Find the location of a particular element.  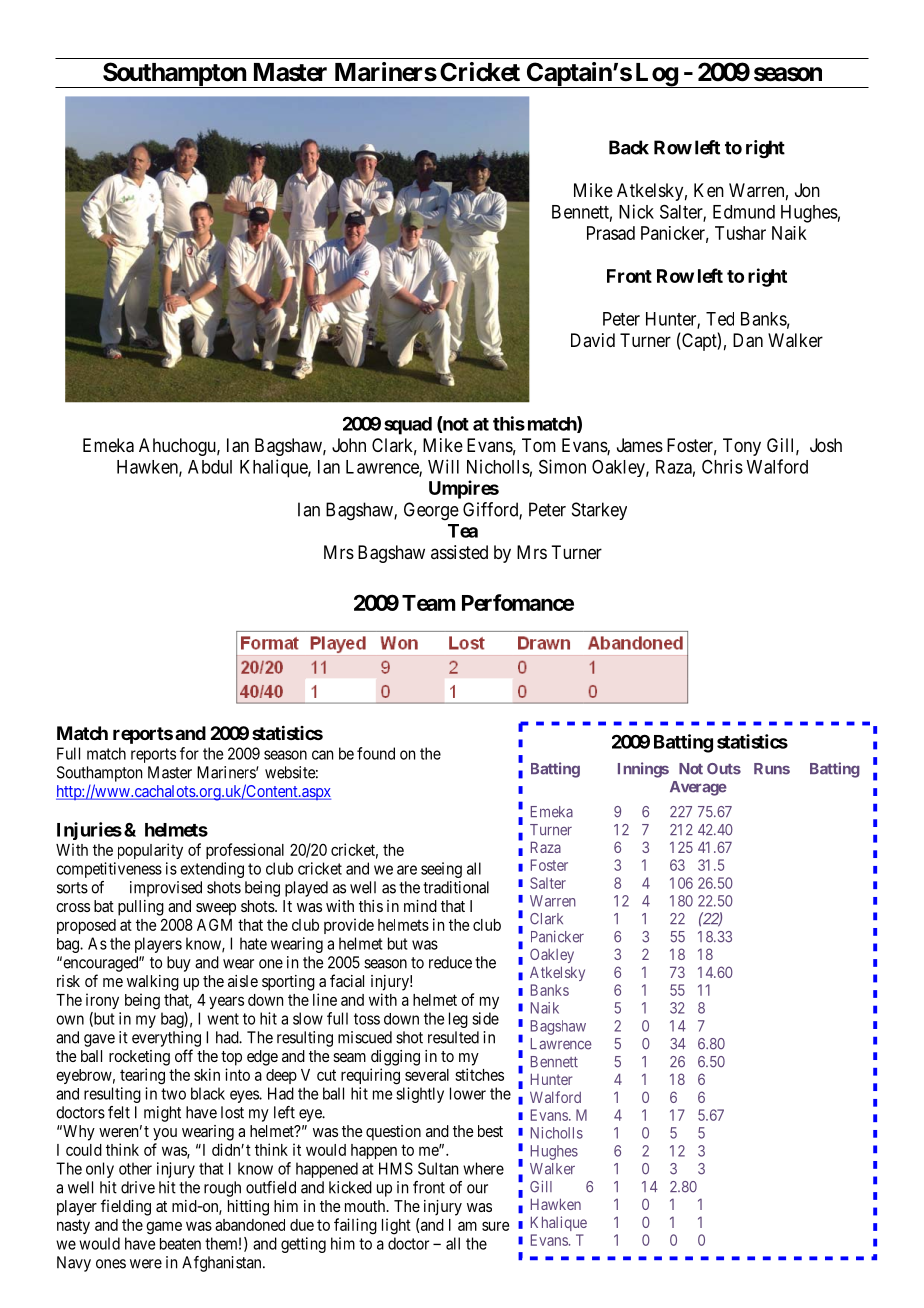

George is located at coordinates (431, 511).
